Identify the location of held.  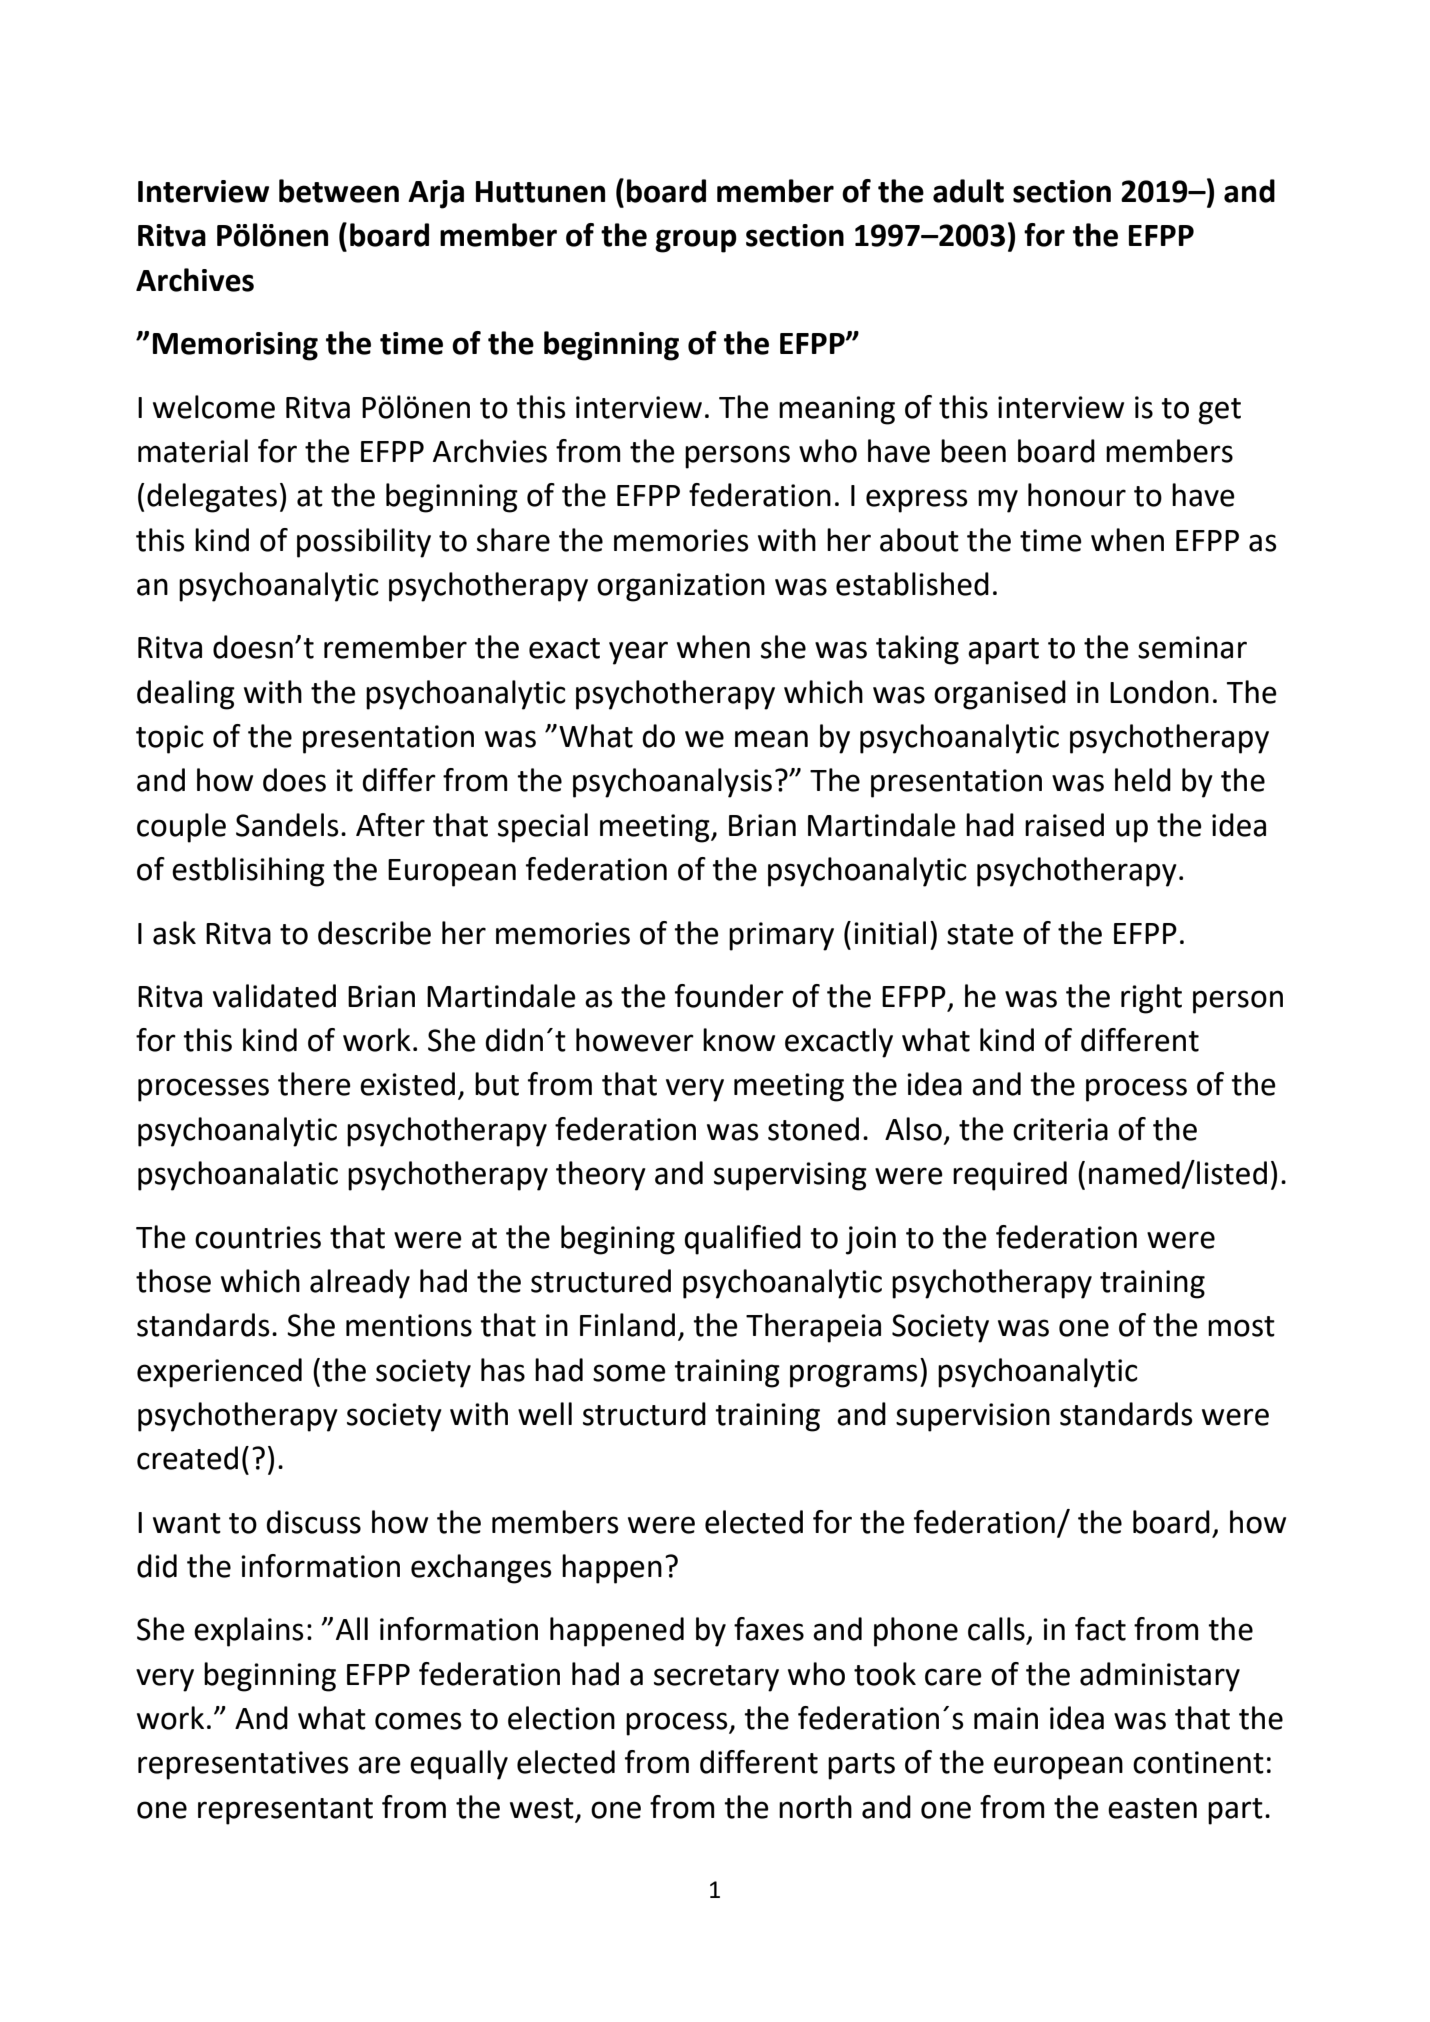
(1143, 780).
